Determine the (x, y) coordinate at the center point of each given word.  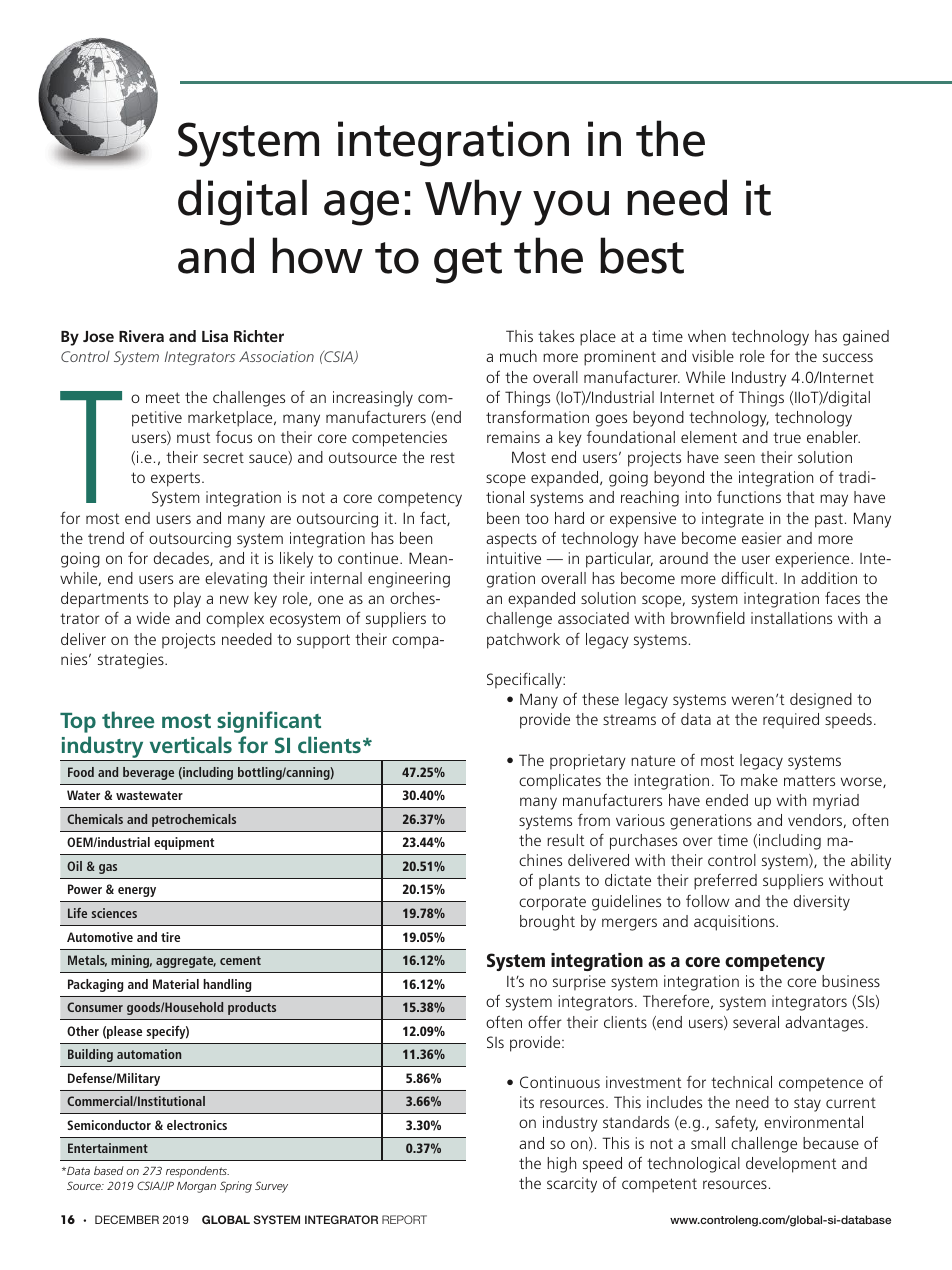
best (642, 255)
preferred (725, 881)
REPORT (404, 1219)
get (468, 263)
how (317, 255)
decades (182, 559)
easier (762, 538)
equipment (184, 843)
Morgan (196, 1187)
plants (559, 882)
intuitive (514, 558)
